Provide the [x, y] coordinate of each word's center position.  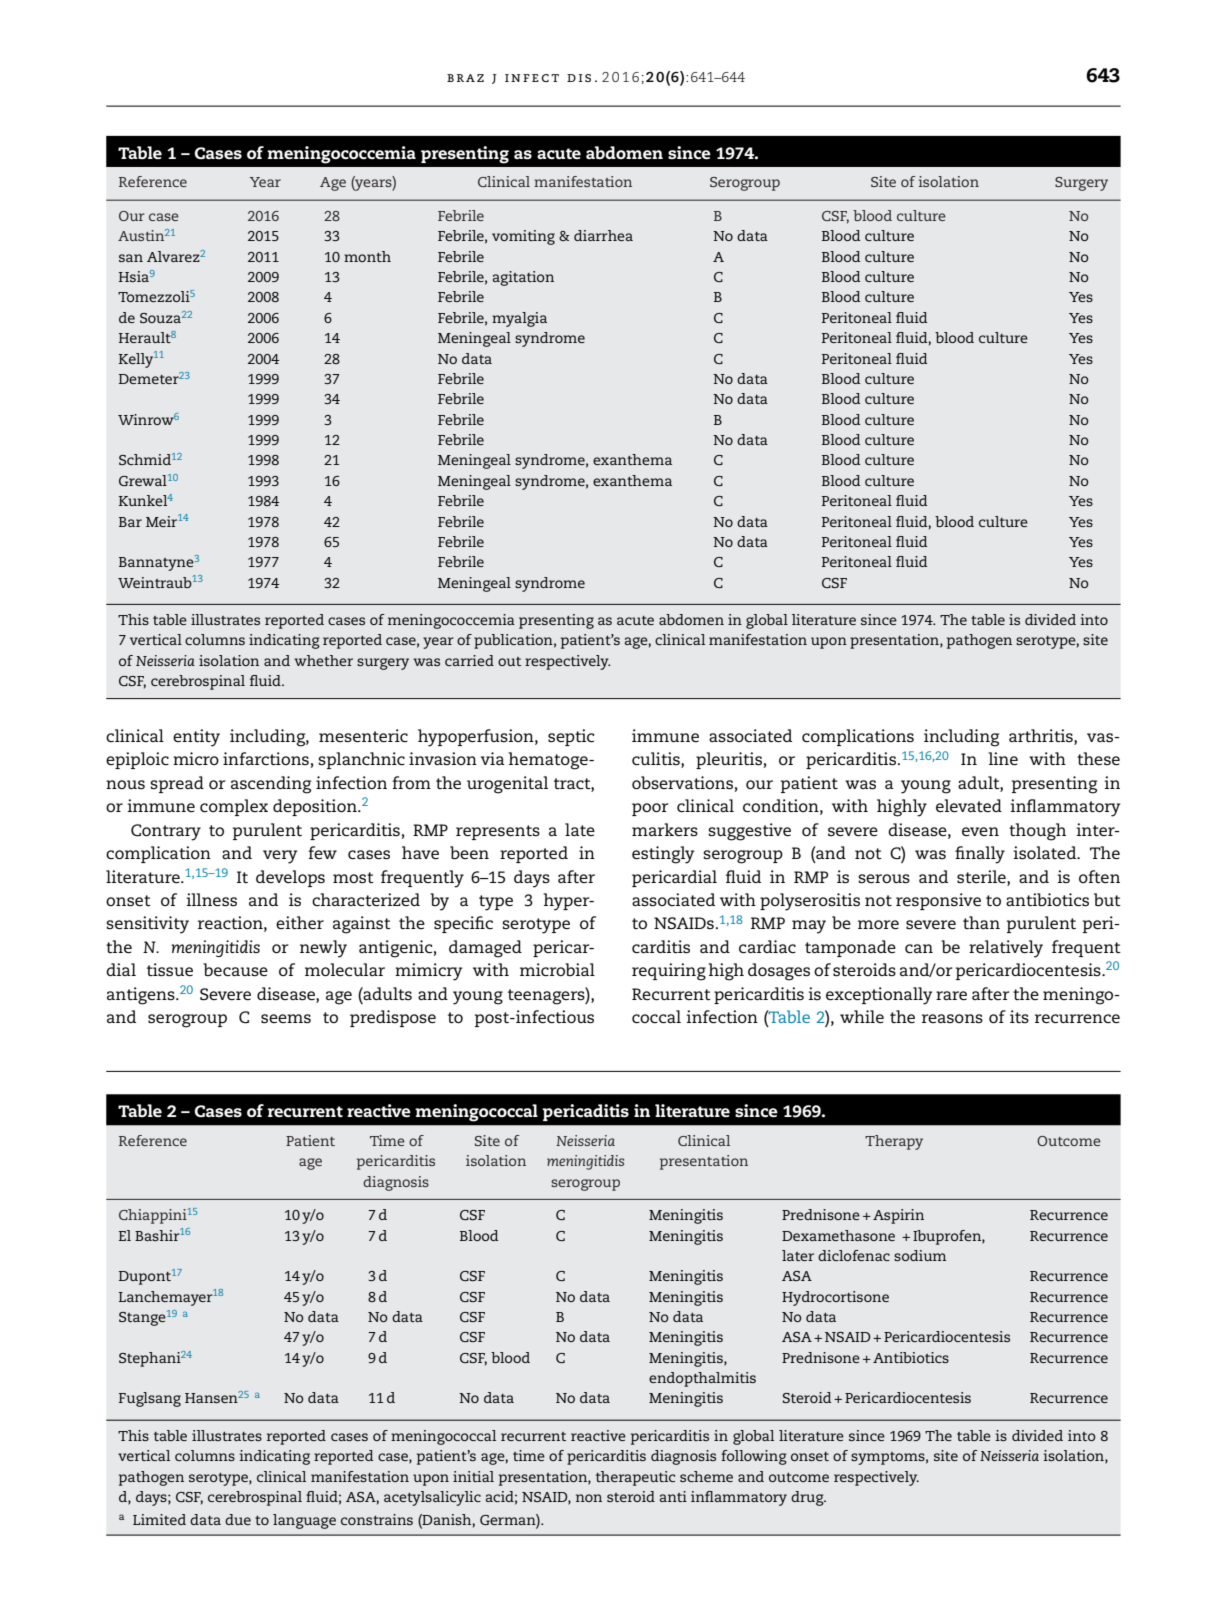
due [238, 1519]
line [1003, 758]
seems [286, 1019]
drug [808, 1498]
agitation [523, 278]
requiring [669, 972]
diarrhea [603, 235]
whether [323, 660]
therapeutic [635, 1478]
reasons [952, 1018]
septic [571, 737]
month [367, 256]
